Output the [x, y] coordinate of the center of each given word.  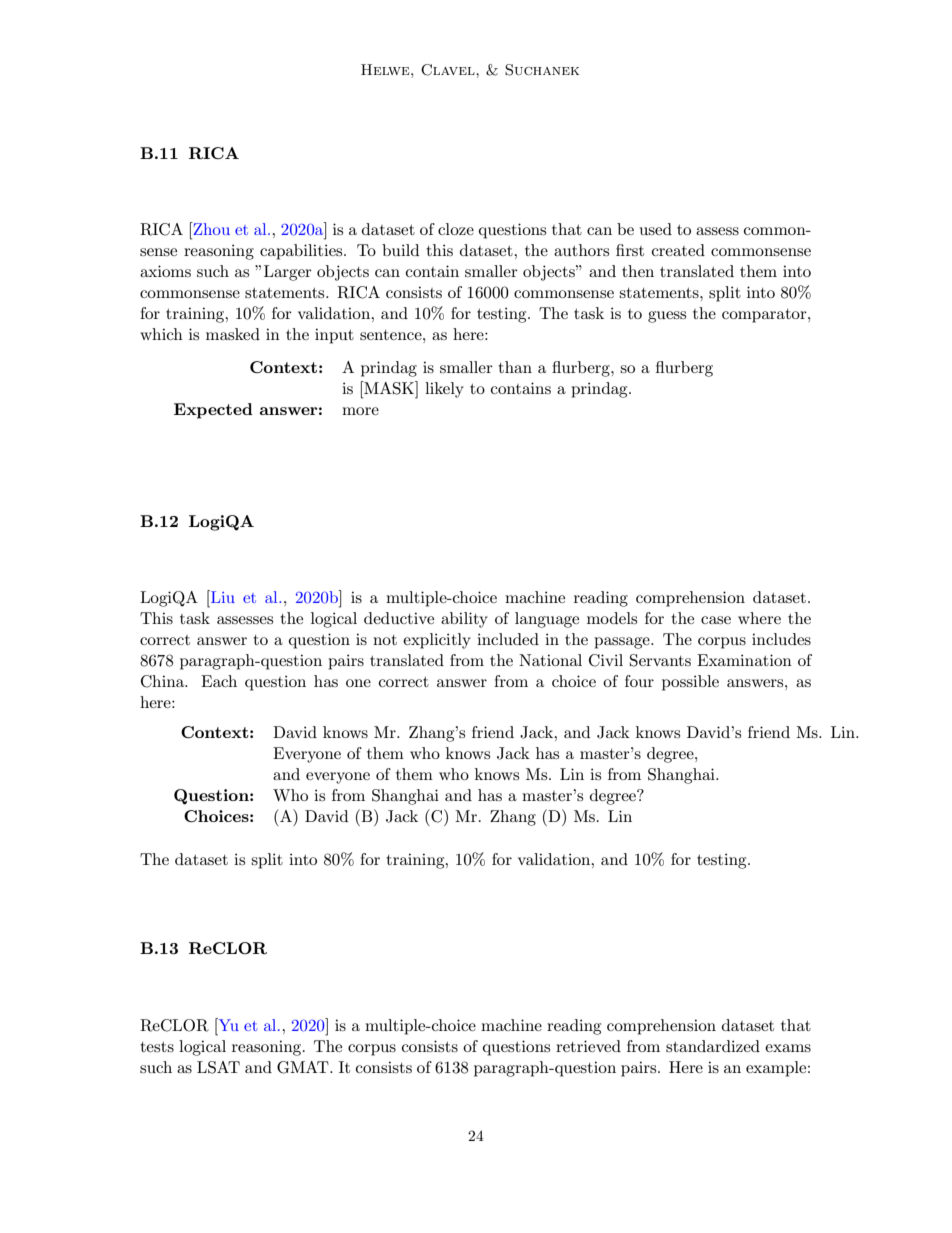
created [678, 250]
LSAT [218, 1067]
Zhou [210, 228]
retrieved [588, 1046]
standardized [713, 1046]
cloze [456, 229]
